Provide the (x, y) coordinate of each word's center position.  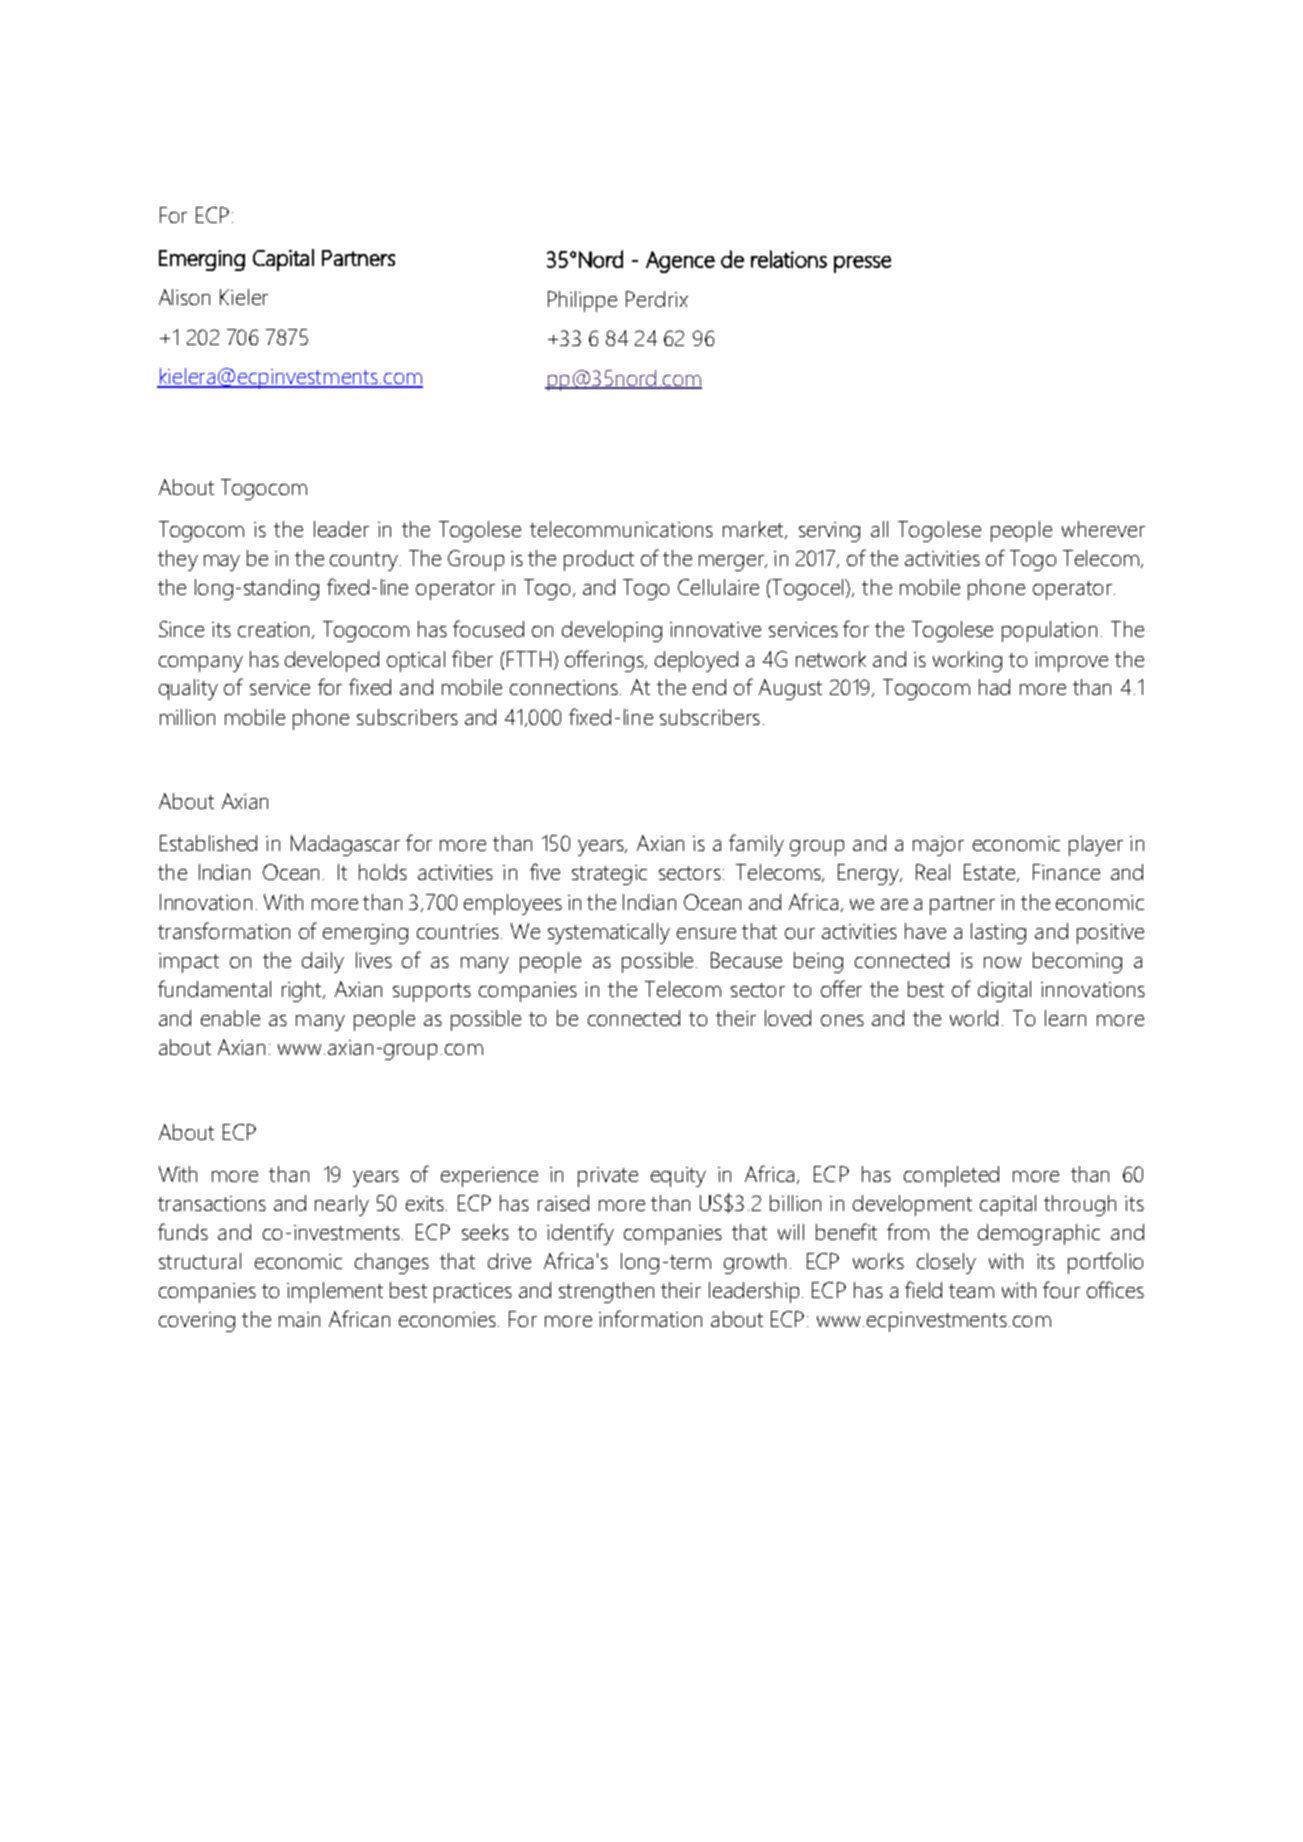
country (365, 561)
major (938, 846)
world (974, 1018)
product (599, 560)
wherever (1103, 529)
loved (788, 1018)
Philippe (582, 301)
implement (335, 1292)
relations (789, 259)
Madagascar (345, 845)
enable (230, 1018)
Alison (184, 297)
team (971, 1291)
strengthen (606, 1292)
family (756, 845)
